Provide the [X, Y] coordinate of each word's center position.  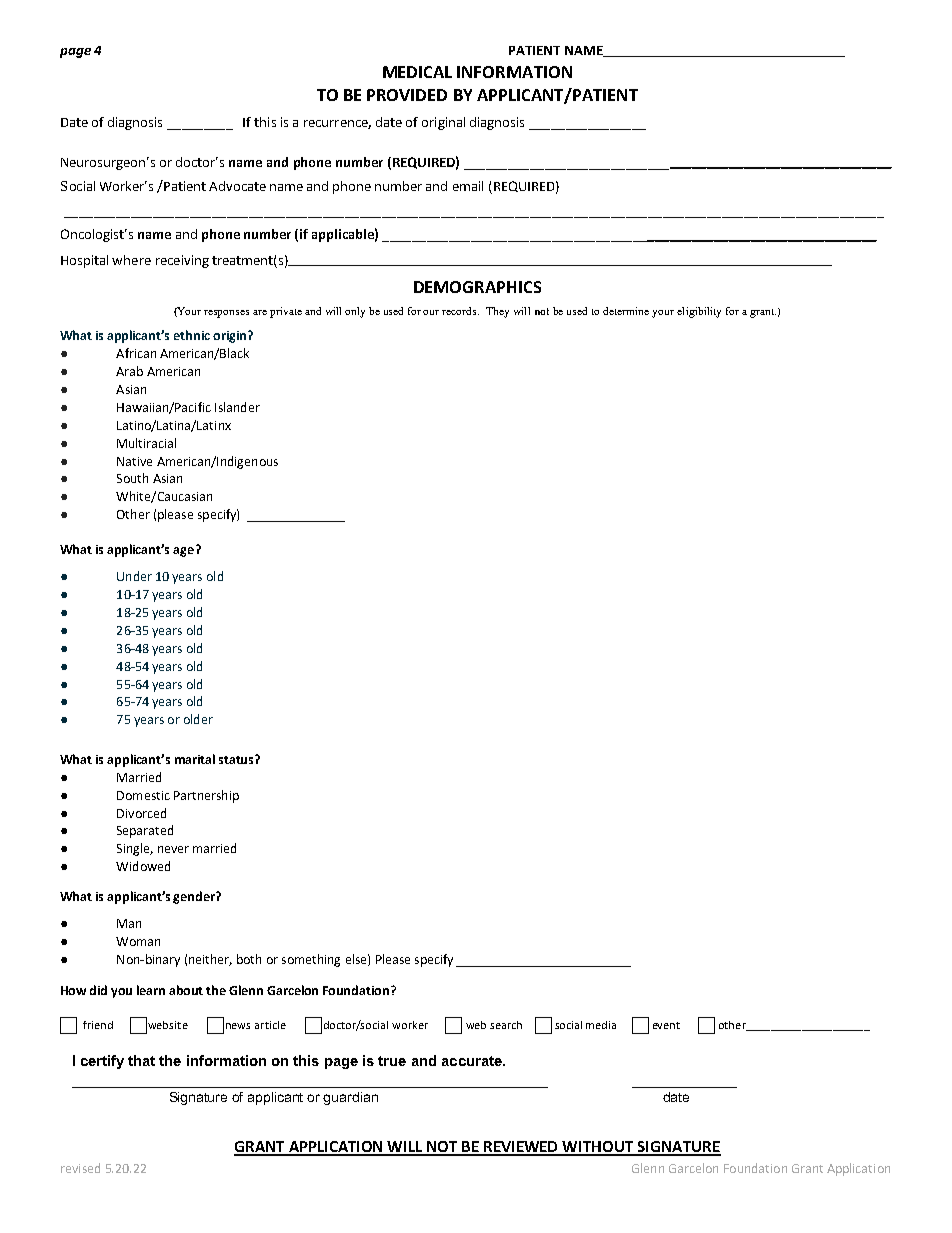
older [198, 719]
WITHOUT [598, 1148]
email [468, 186]
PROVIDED [407, 95]
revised [80, 1168]
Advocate [237, 186]
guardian [350, 1098]
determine [626, 311]
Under [134, 576]
